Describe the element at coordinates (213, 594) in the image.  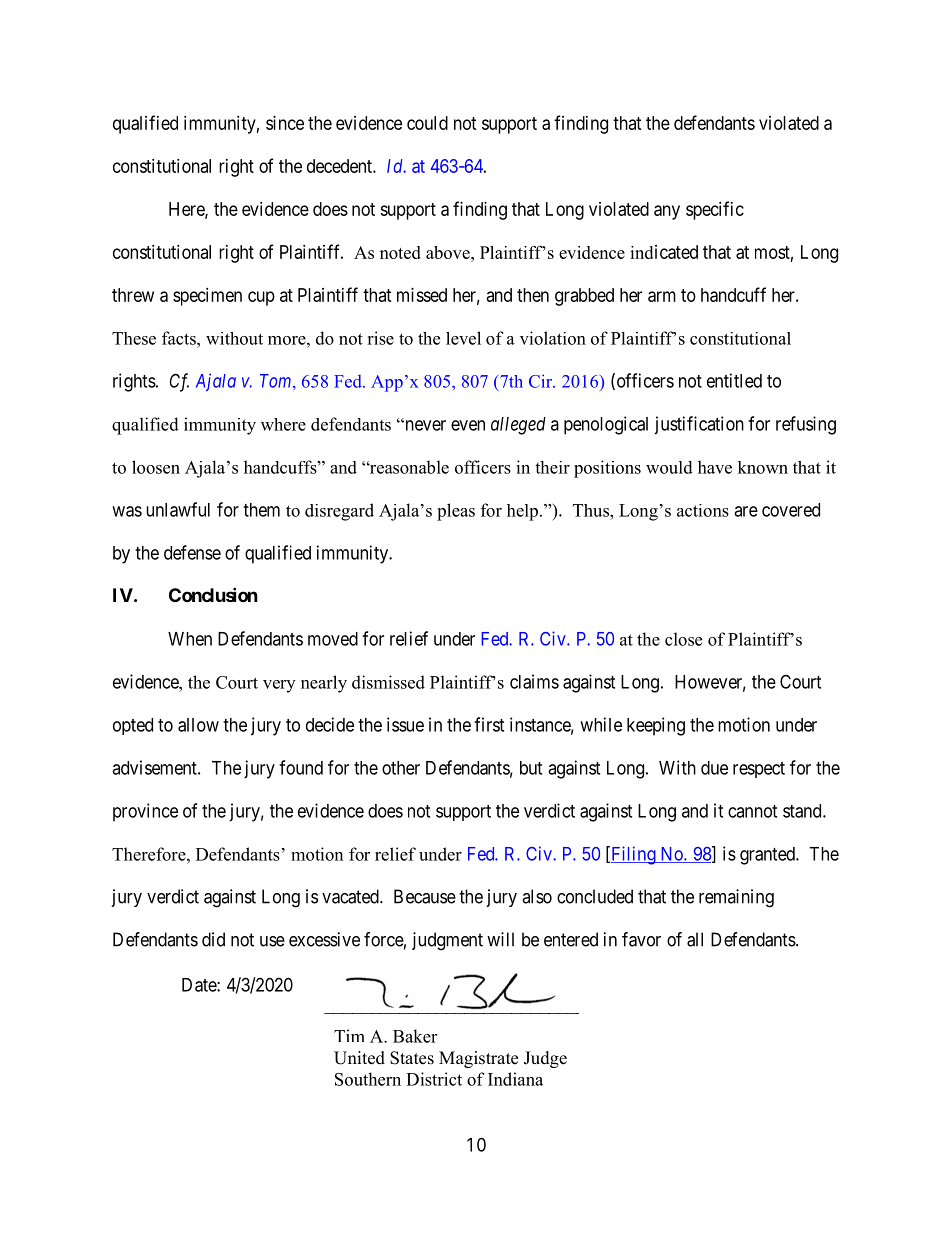
I see `Conclusion` at that location.
